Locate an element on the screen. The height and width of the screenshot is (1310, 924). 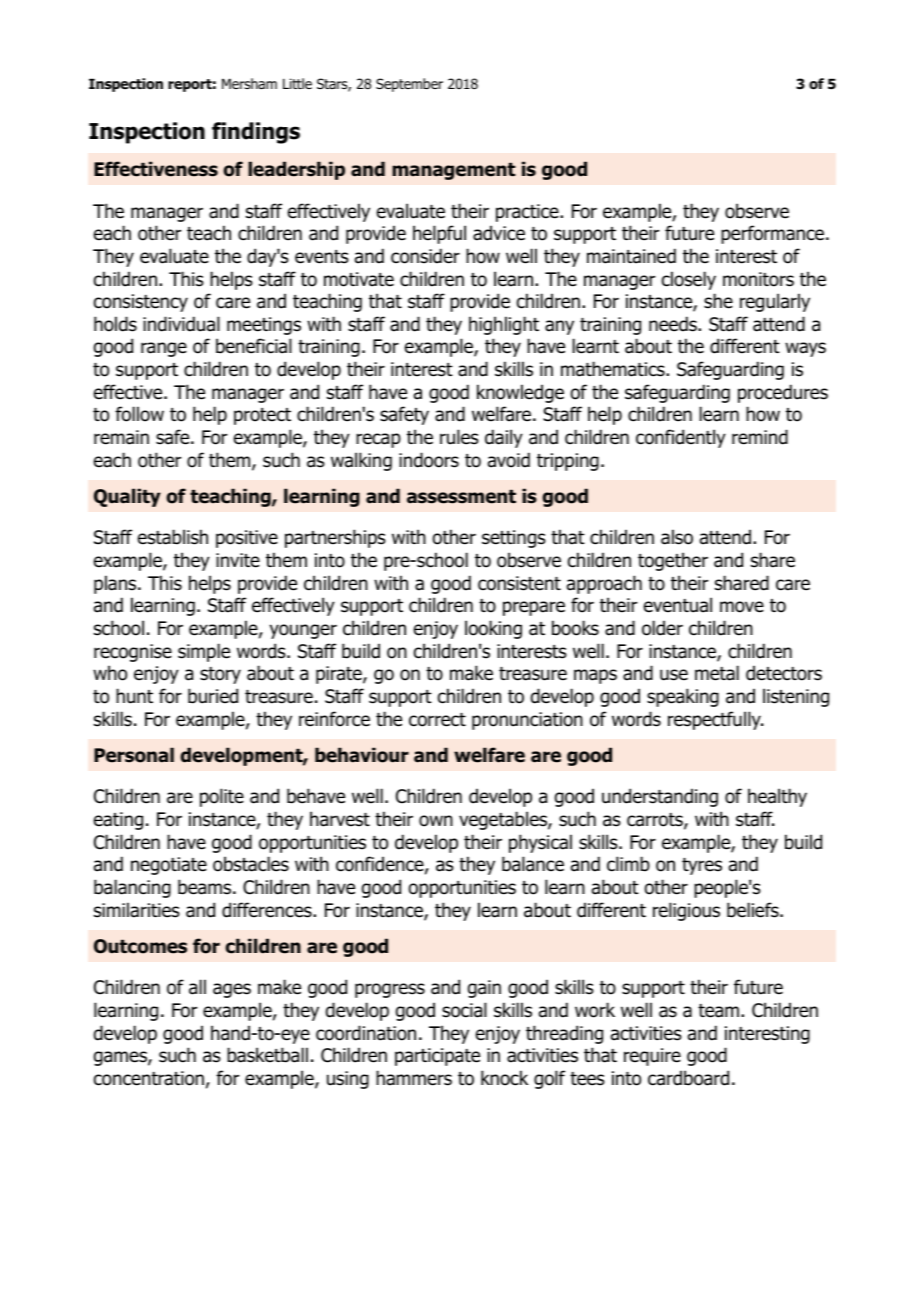
correct is located at coordinates (437, 720).
